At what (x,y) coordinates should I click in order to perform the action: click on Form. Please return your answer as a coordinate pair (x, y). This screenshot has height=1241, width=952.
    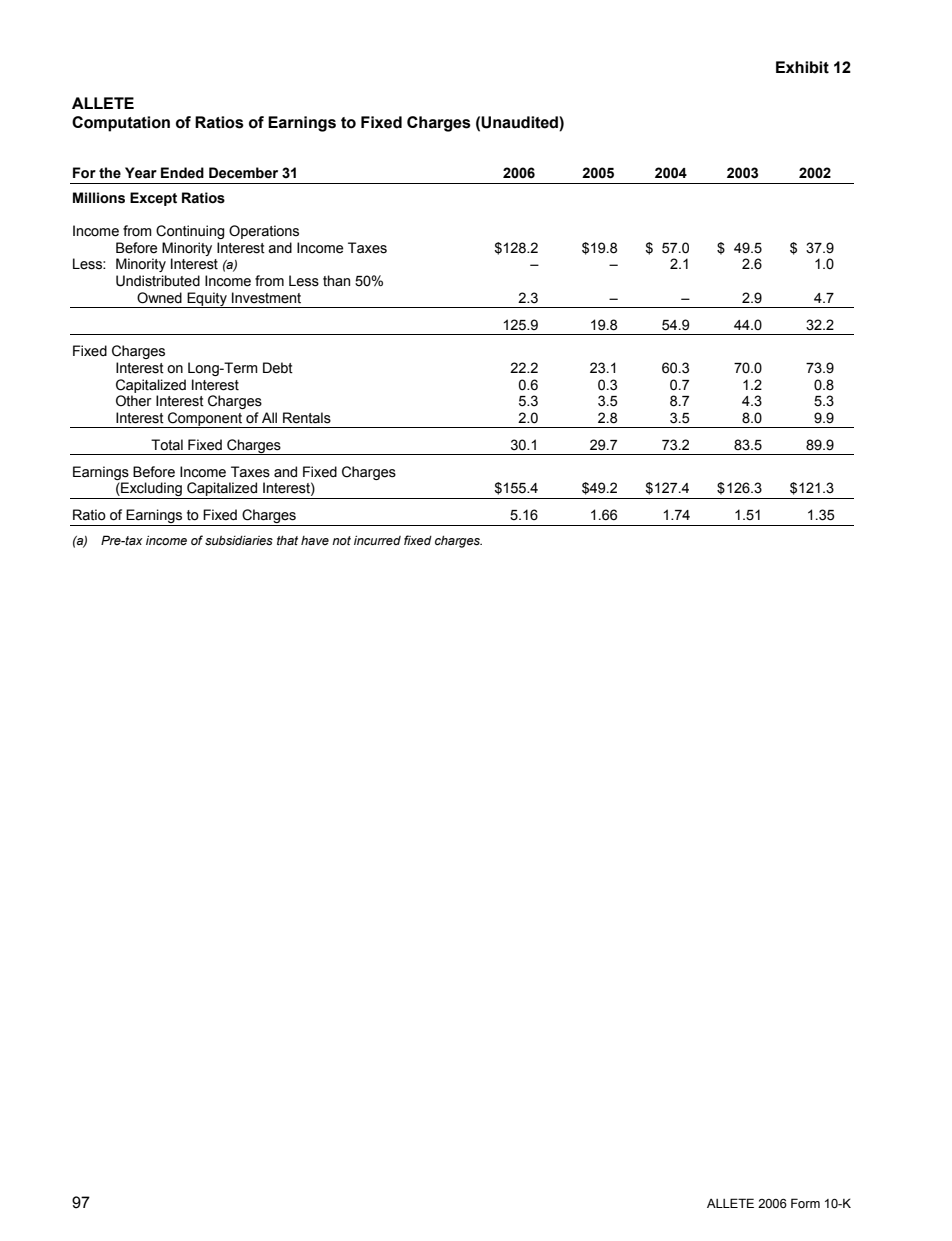
    Looking at the image, I should click on (805, 1203).
